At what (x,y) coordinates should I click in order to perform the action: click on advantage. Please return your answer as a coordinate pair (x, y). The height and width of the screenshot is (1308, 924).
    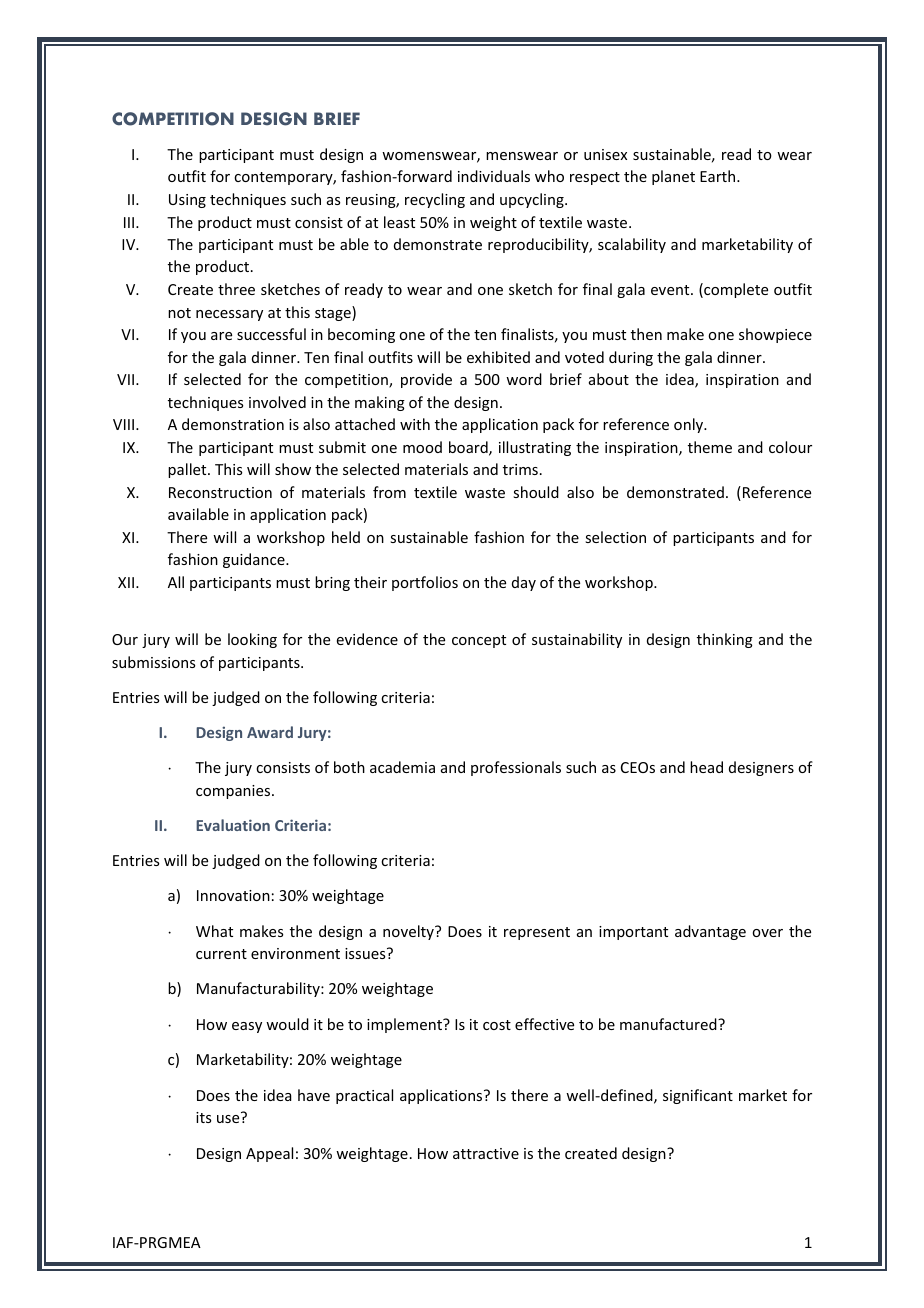
    Looking at the image, I should click on (710, 932).
